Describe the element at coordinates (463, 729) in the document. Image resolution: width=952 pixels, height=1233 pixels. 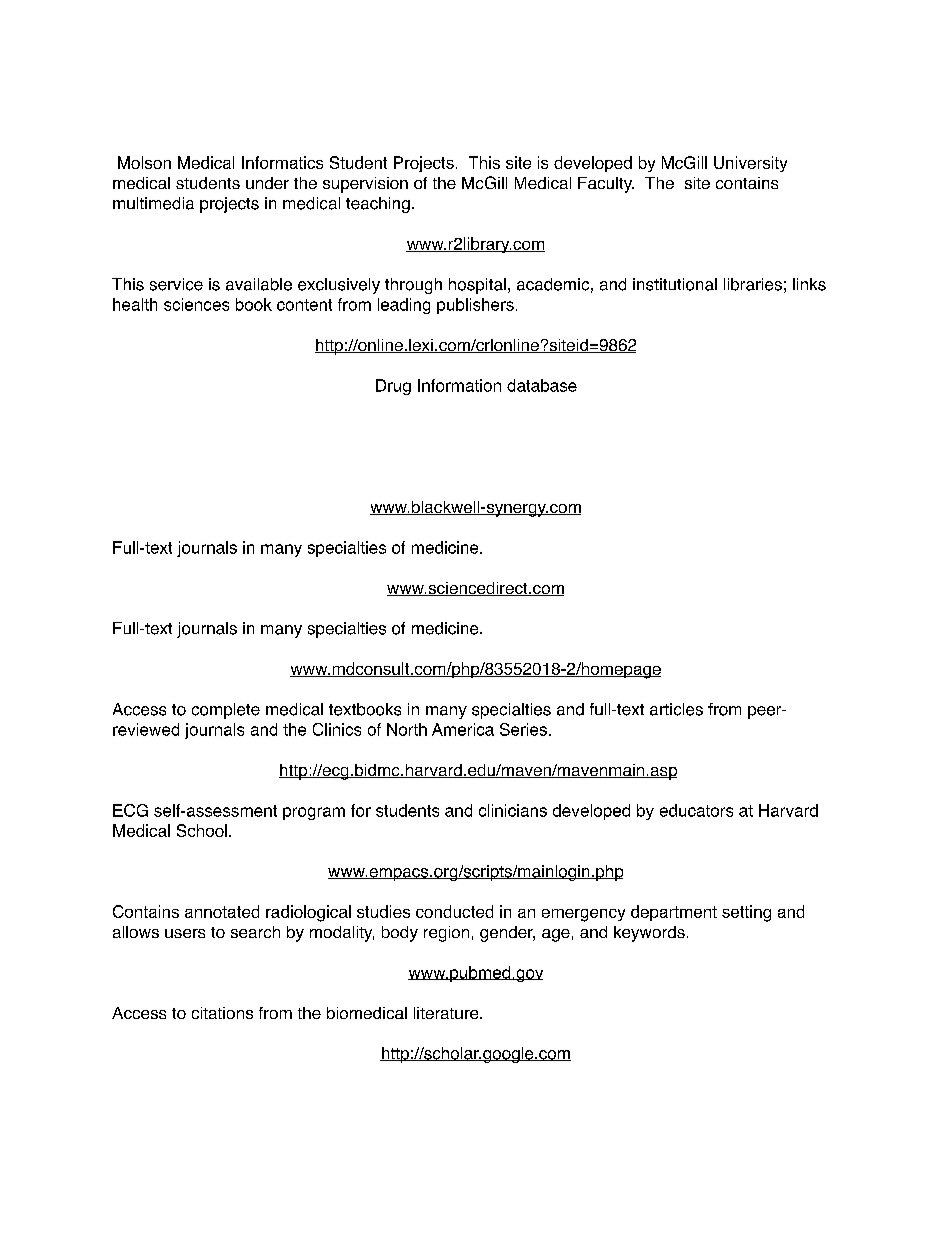
I see `America` at that location.
